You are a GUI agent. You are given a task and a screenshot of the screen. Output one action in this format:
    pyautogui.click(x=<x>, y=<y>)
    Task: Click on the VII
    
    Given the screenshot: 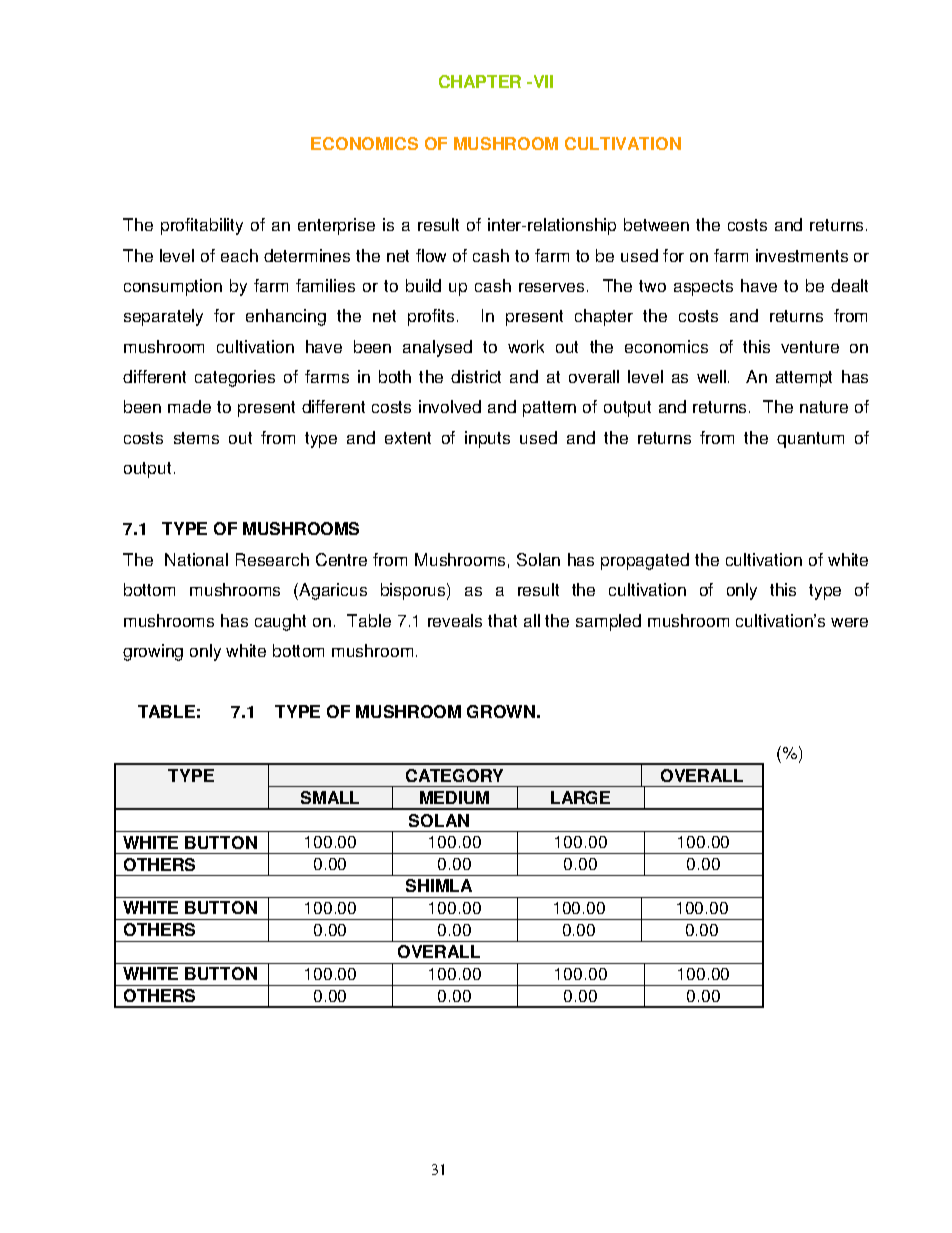 What is the action you would take?
    pyautogui.click(x=542, y=81)
